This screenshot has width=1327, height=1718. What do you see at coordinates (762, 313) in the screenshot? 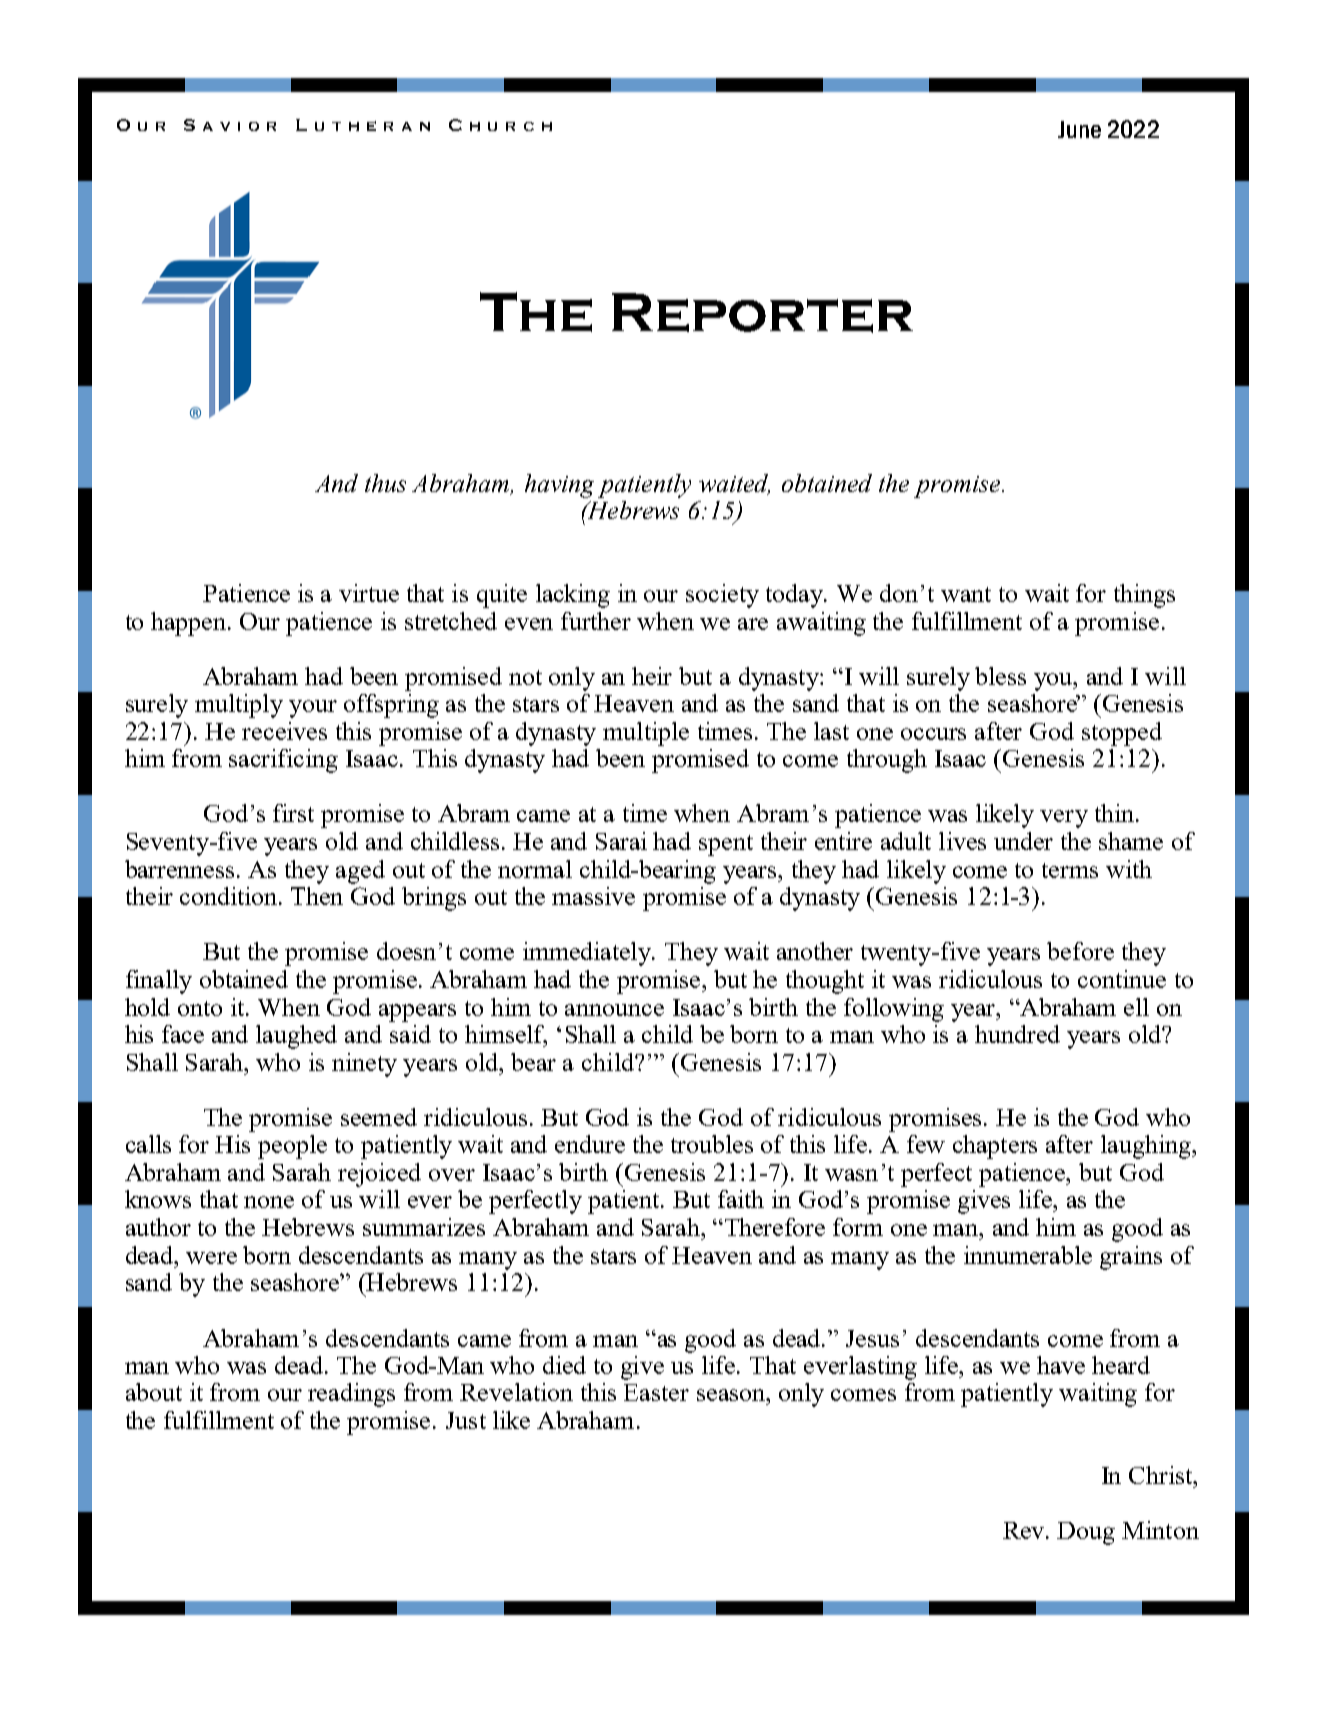
I see `Reporter` at bounding box center [762, 313].
